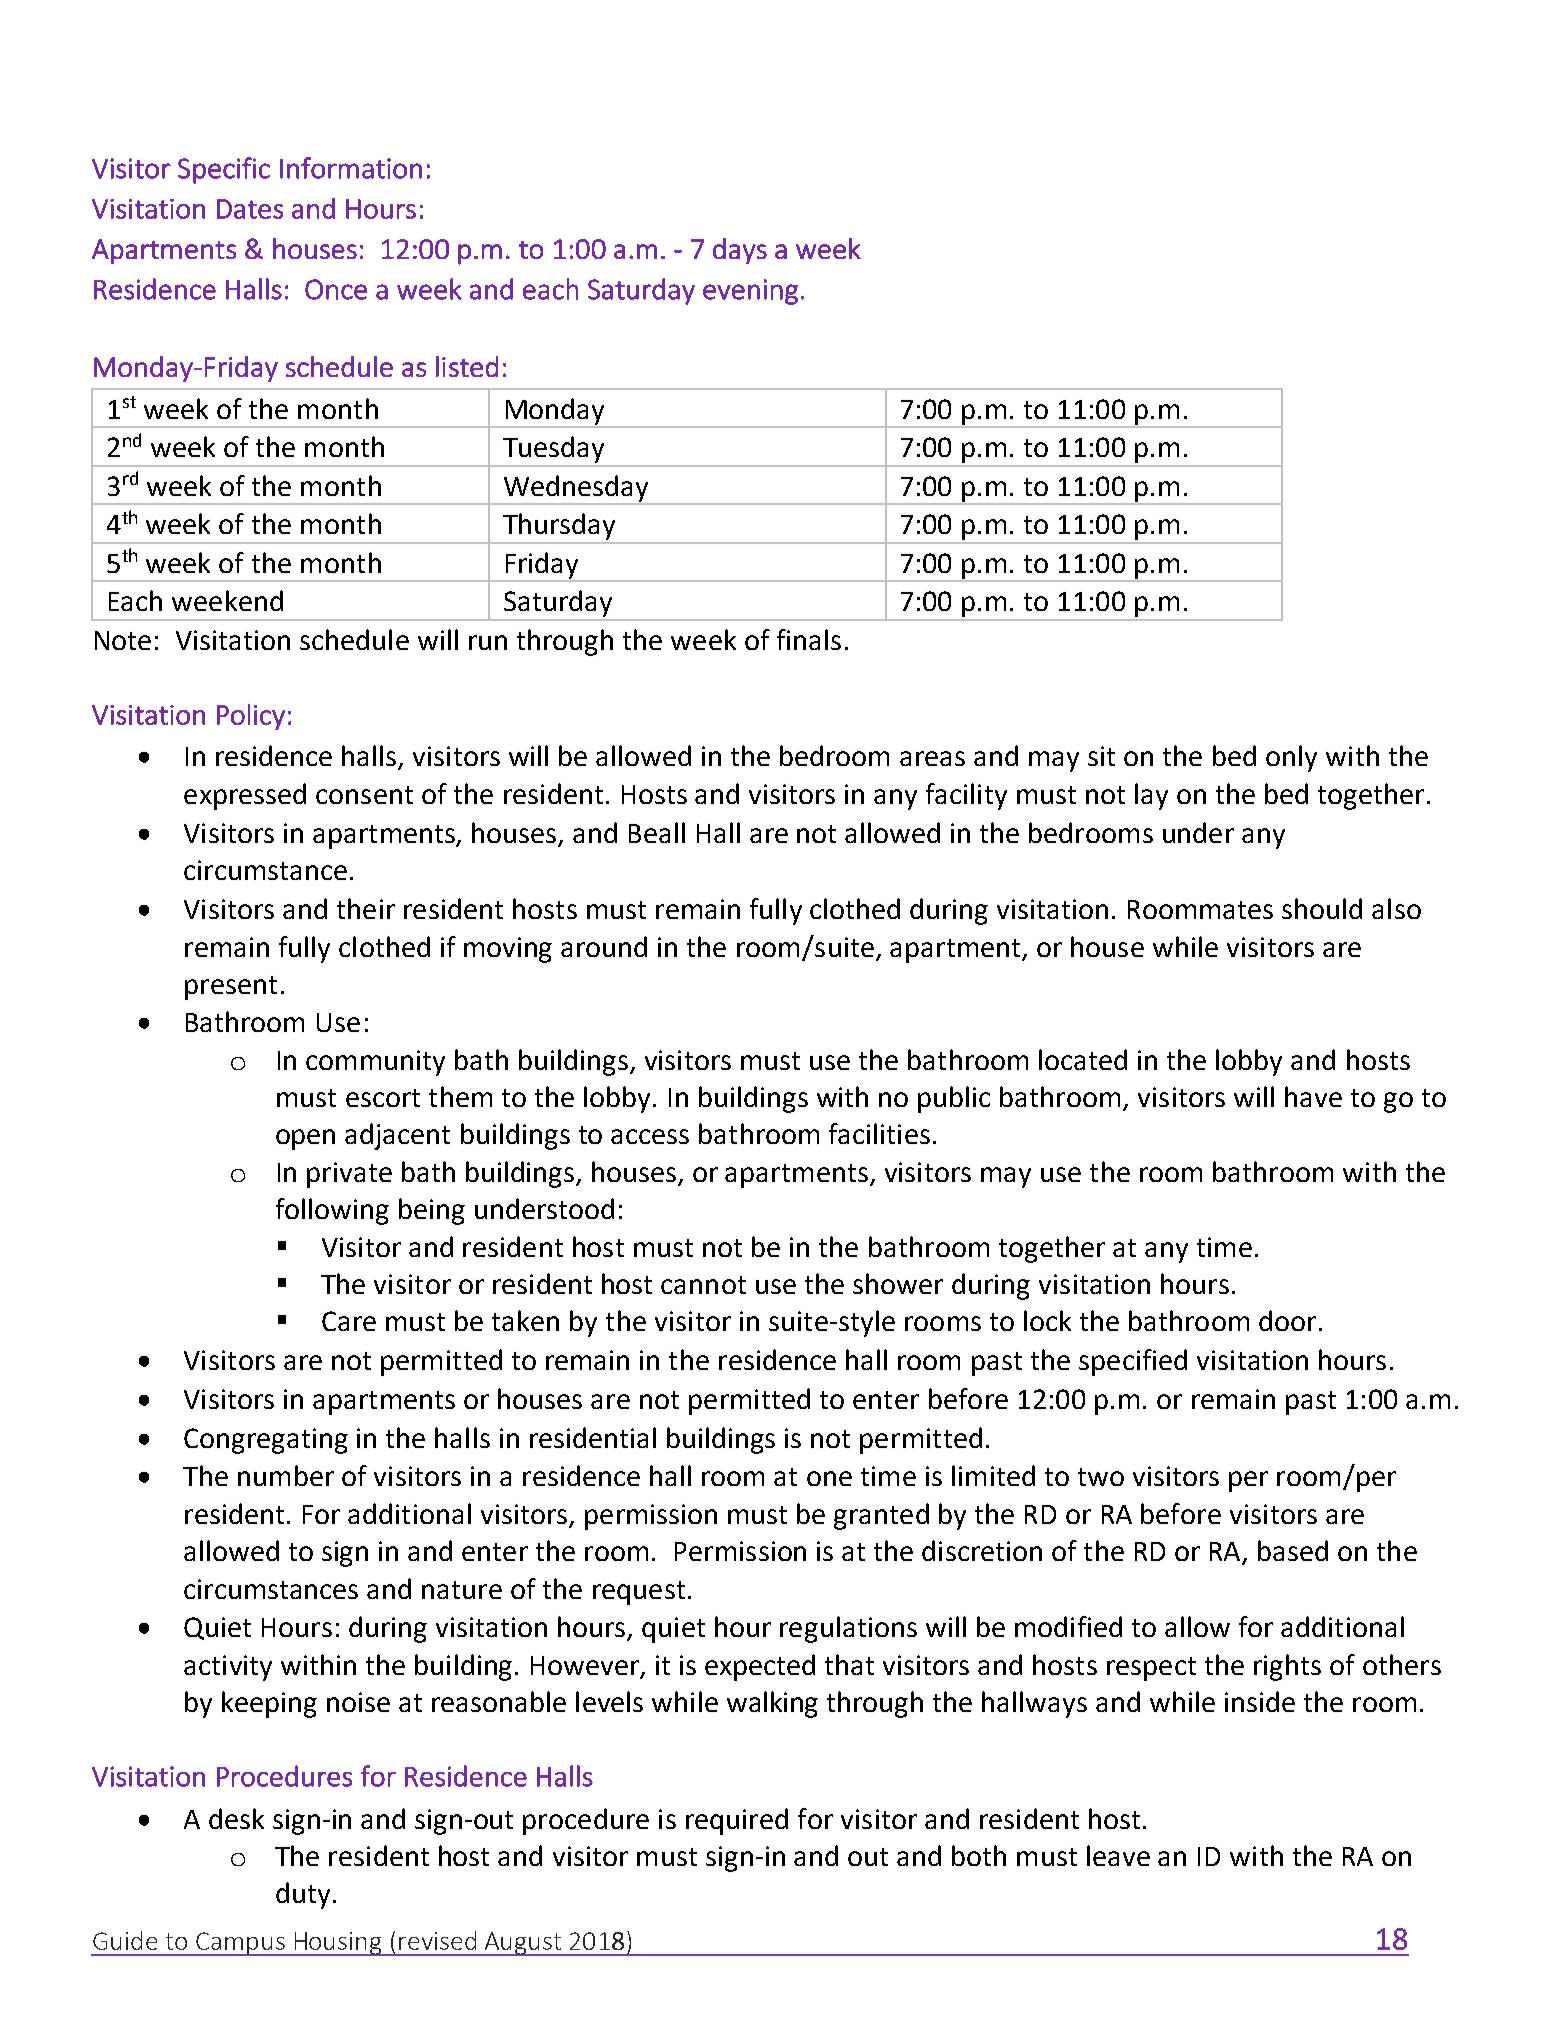 This screenshot has height=2017, width=1558. What do you see at coordinates (250, 209) in the screenshot?
I see `Dates` at bounding box center [250, 209].
